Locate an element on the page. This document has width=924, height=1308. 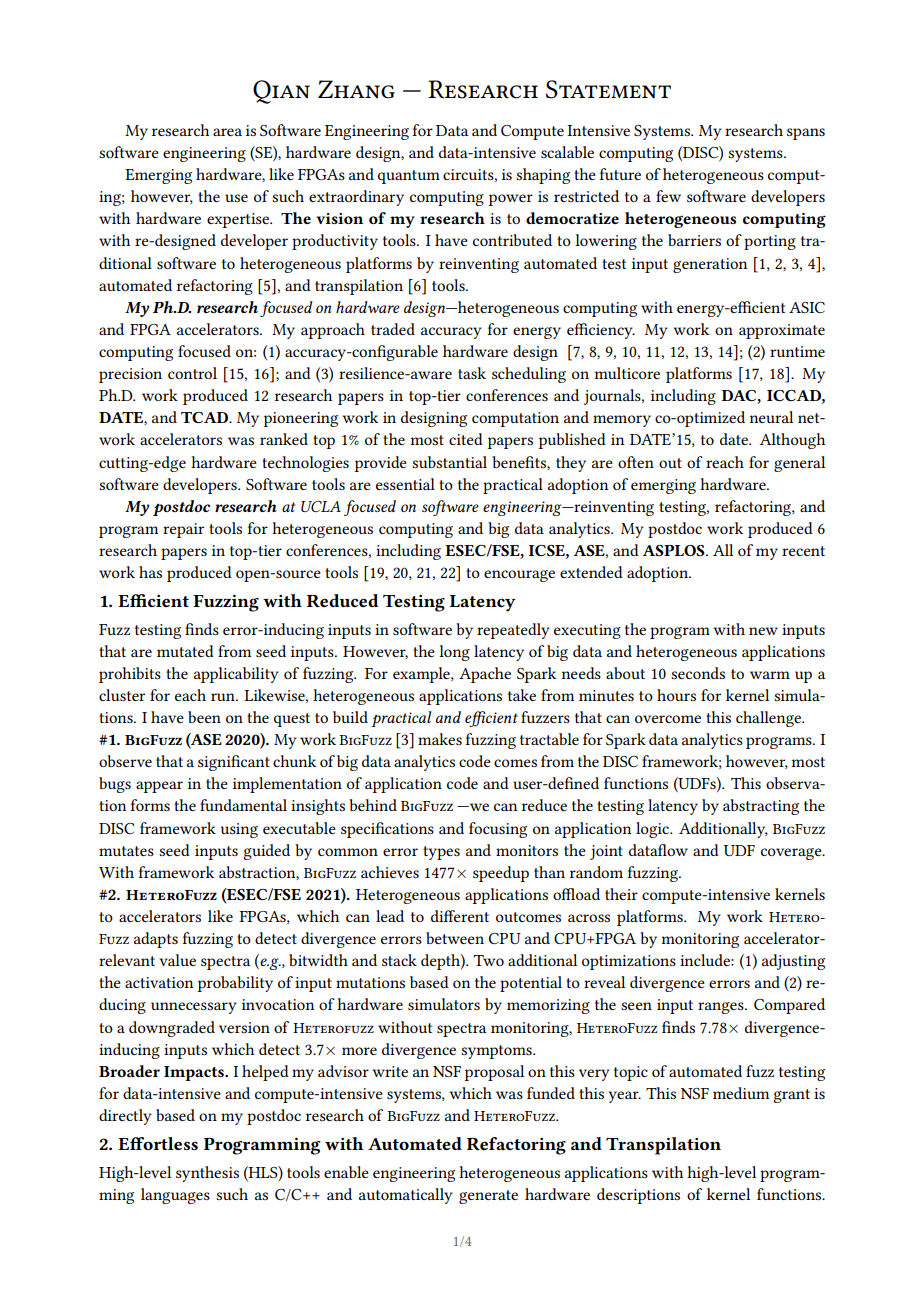
synthesis is located at coordinates (207, 1174).
